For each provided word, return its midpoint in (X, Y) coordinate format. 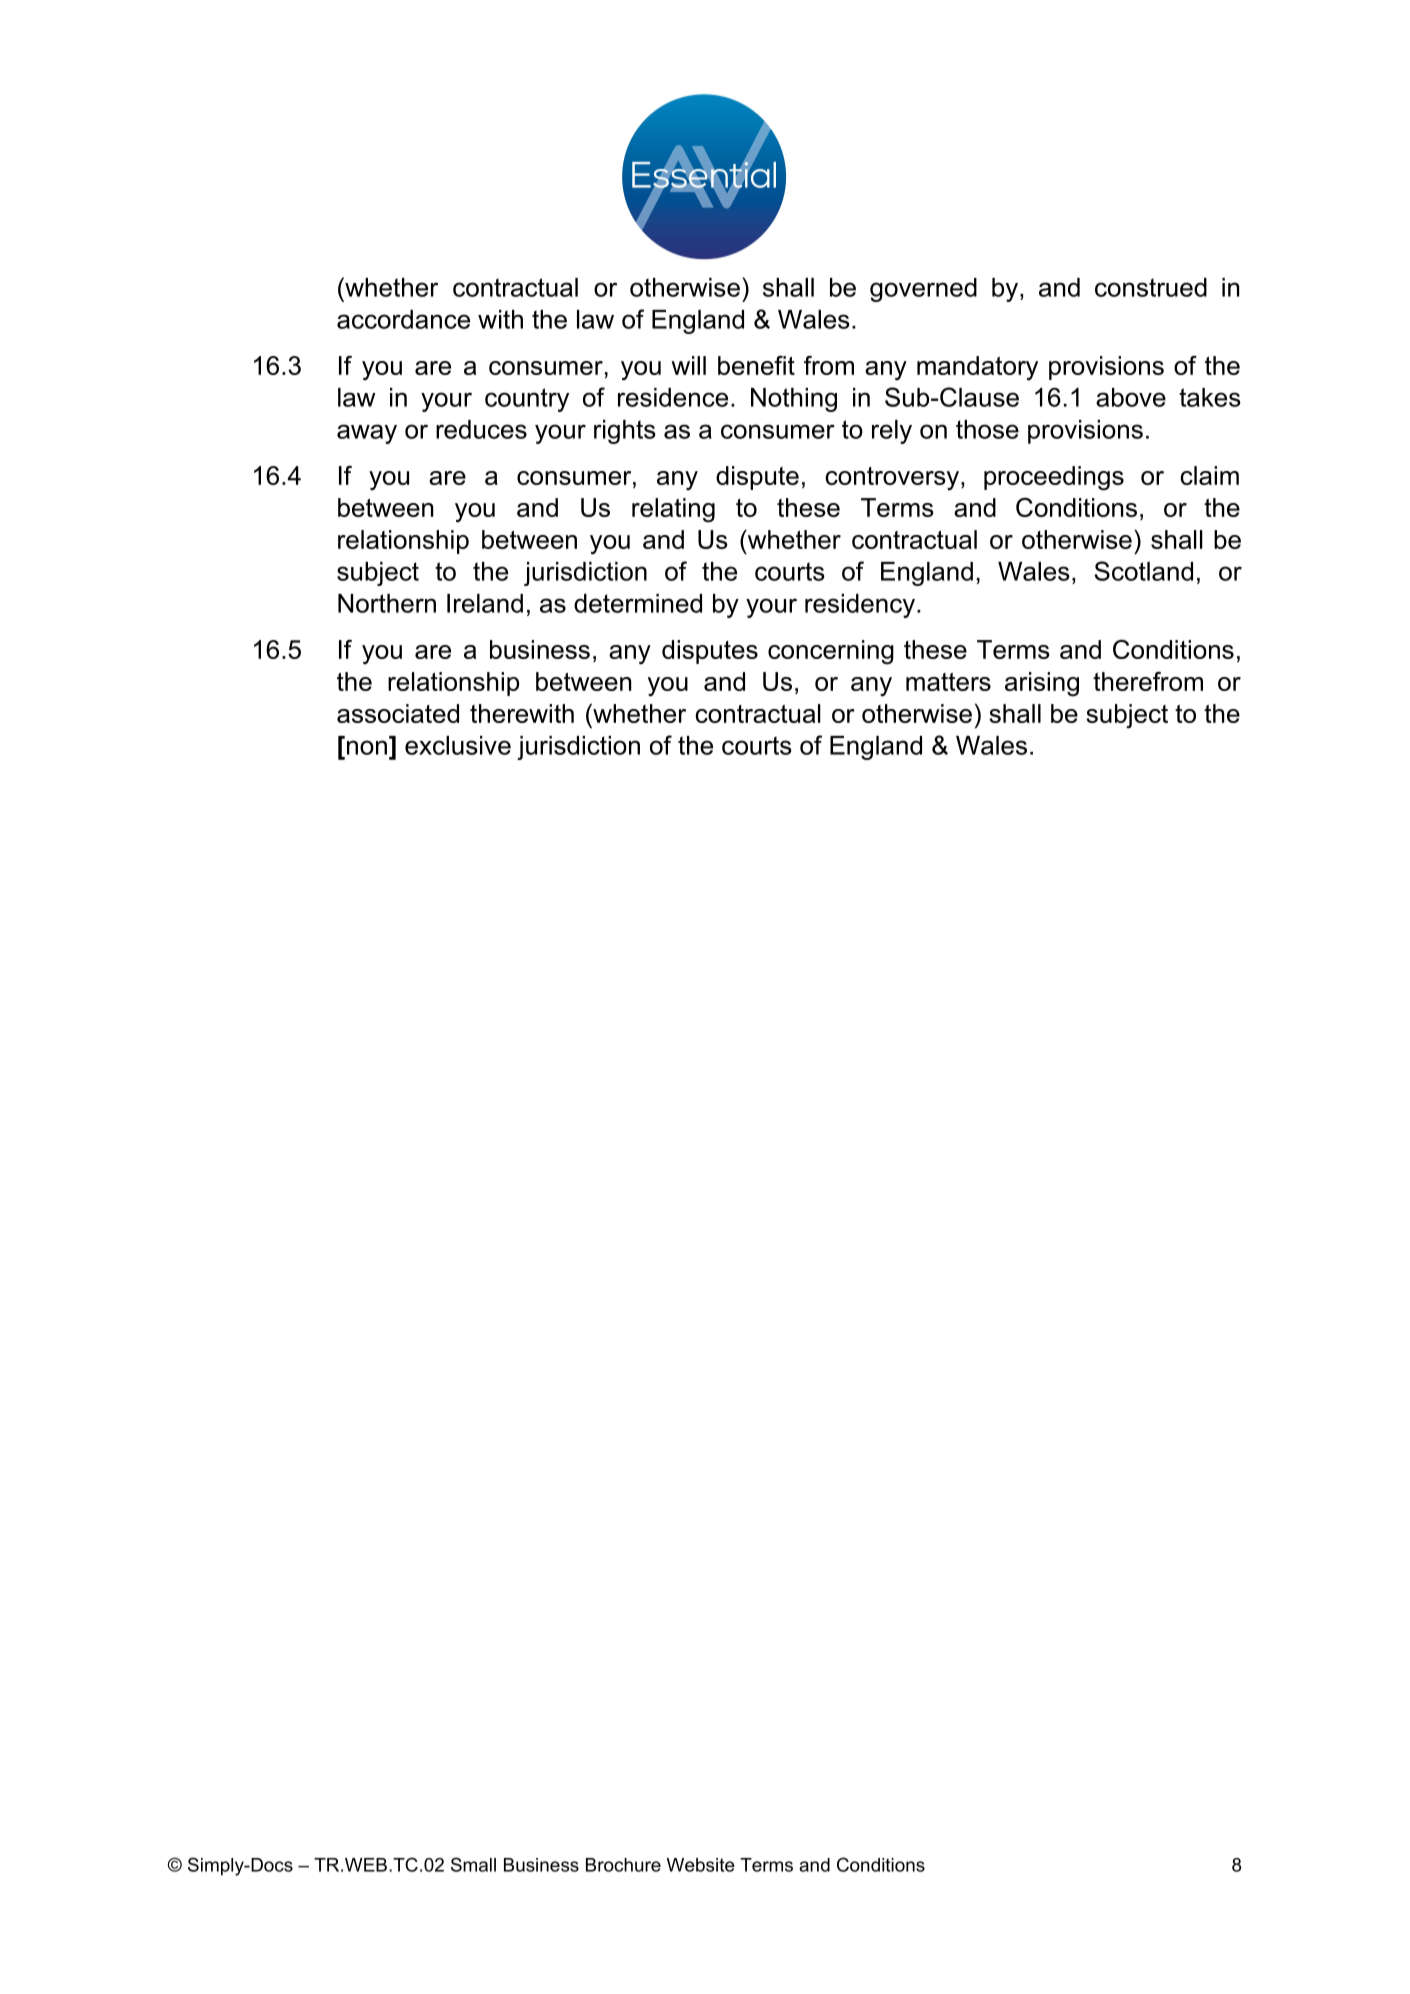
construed (1151, 287)
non (365, 746)
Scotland (1144, 571)
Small (473, 1864)
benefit (756, 365)
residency (860, 606)
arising (1042, 684)
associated (398, 713)
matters (948, 682)
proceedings (1054, 478)
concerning (831, 652)
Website (701, 1865)
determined (638, 603)
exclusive (458, 745)
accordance (403, 319)
